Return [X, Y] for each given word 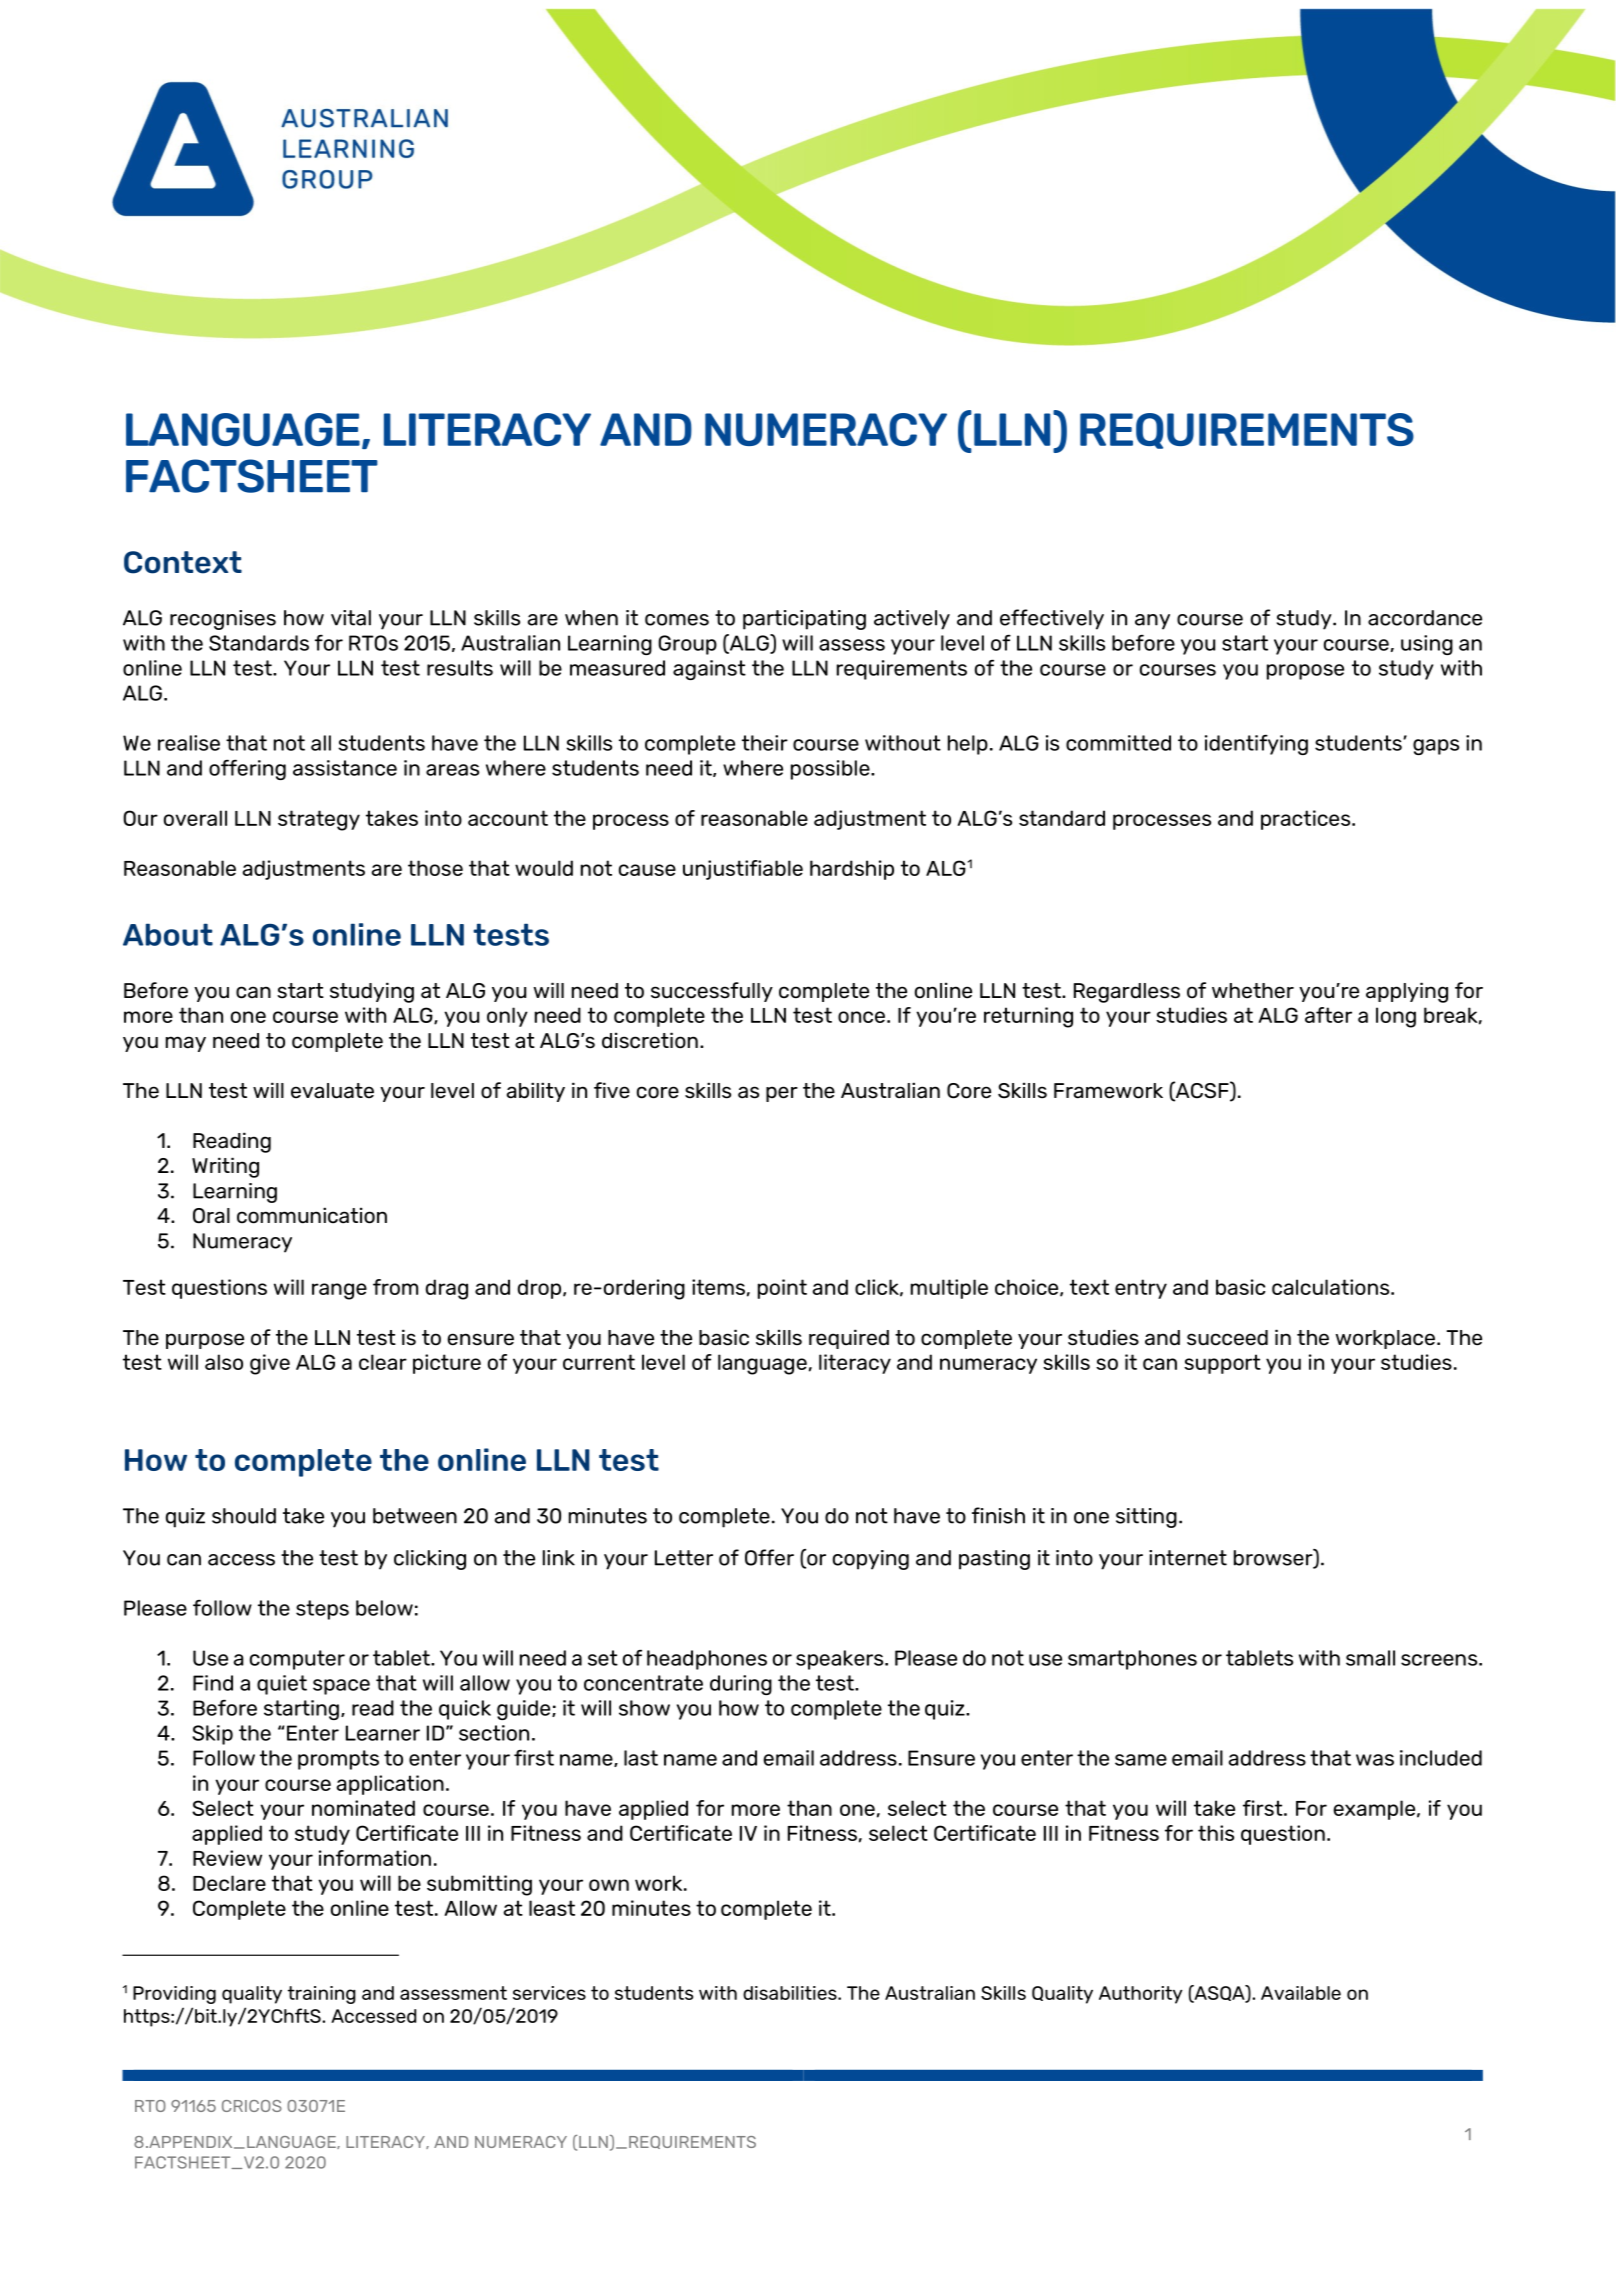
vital [351, 618]
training [322, 1995]
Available [1301, 1993]
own [609, 1885]
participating [804, 620]
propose [1305, 672]
